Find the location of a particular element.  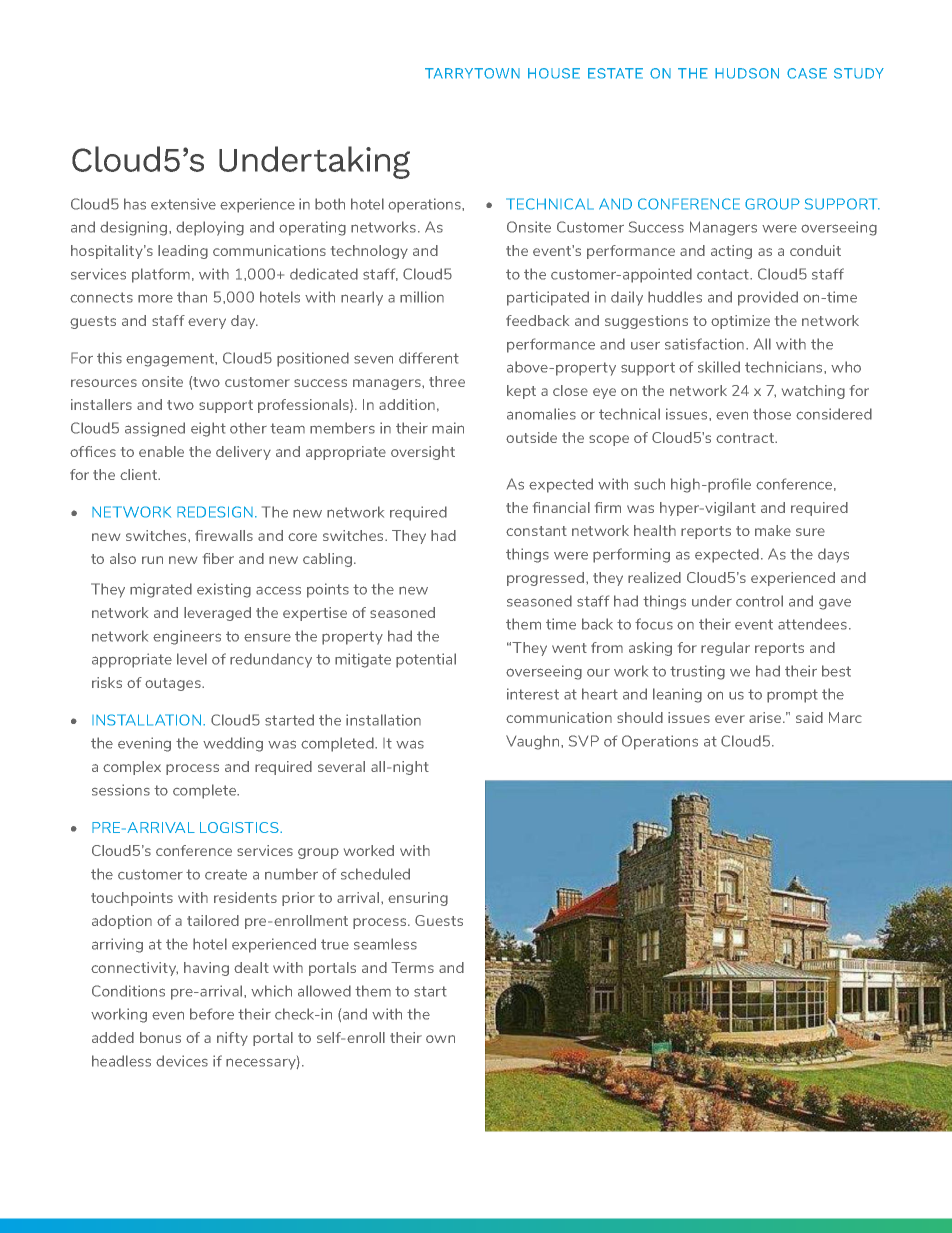

optimize is located at coordinates (740, 322).
